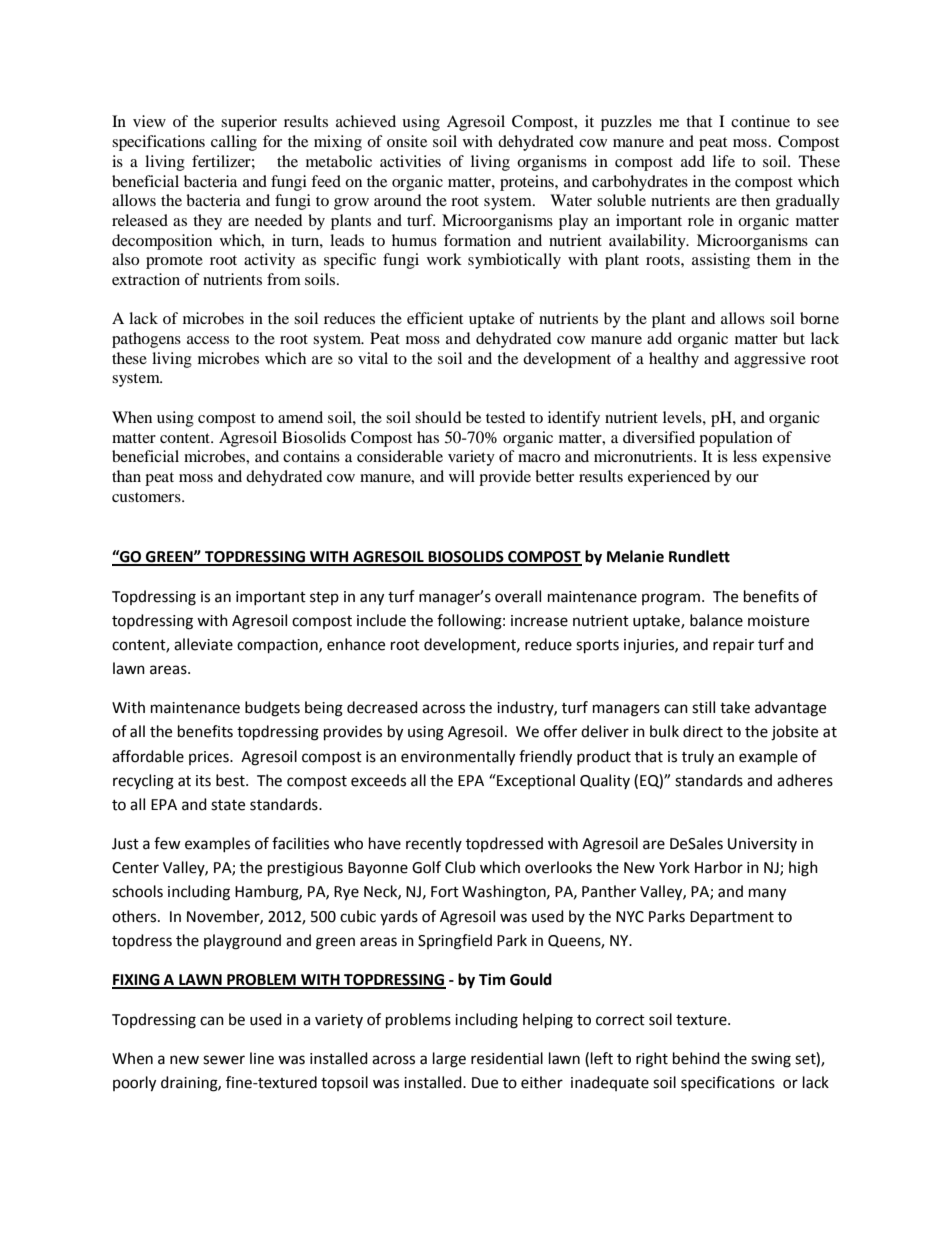  Describe the element at coordinates (506, 417) in the screenshot. I see `tested` at that location.
